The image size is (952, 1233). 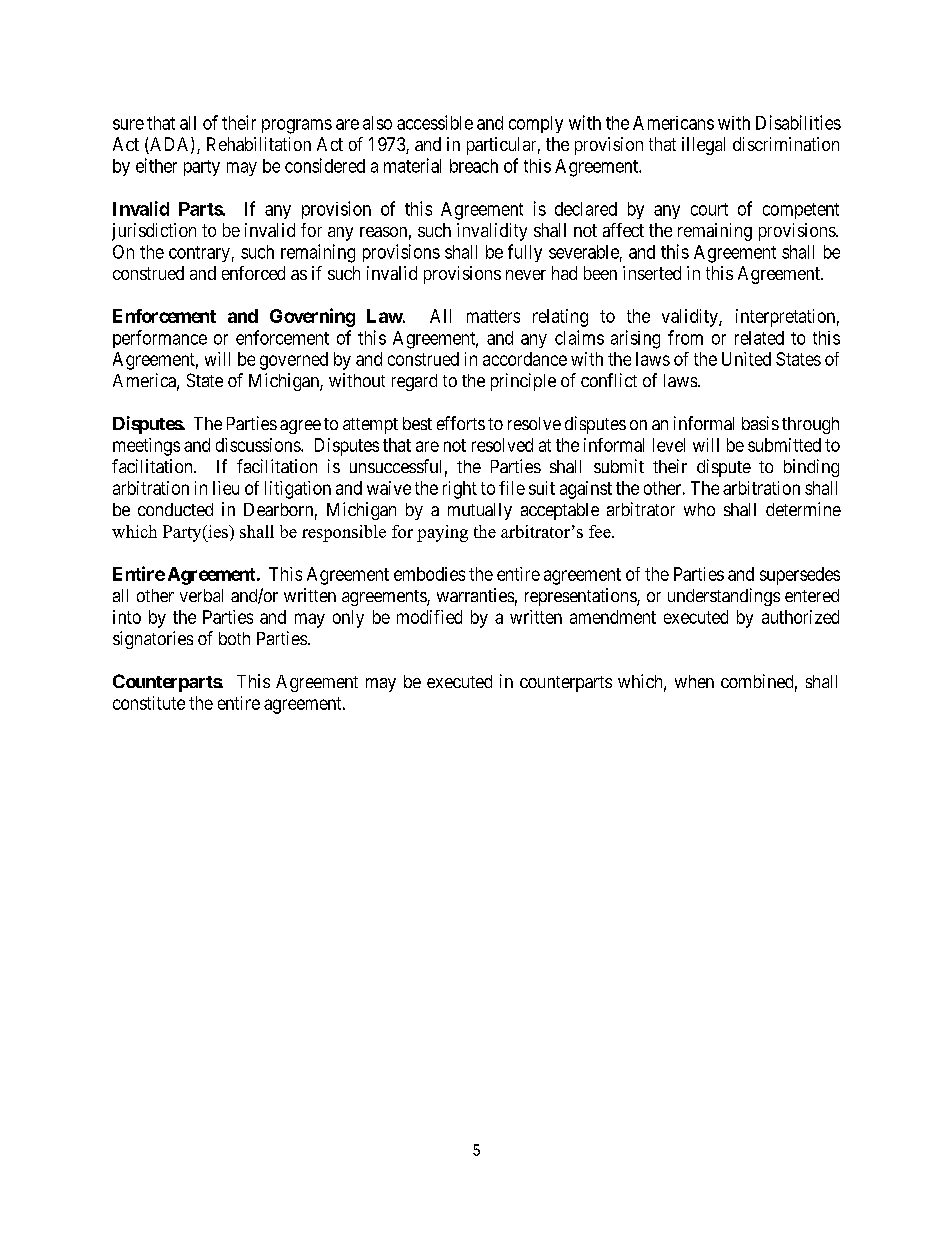 I want to click on when, so click(x=694, y=681).
